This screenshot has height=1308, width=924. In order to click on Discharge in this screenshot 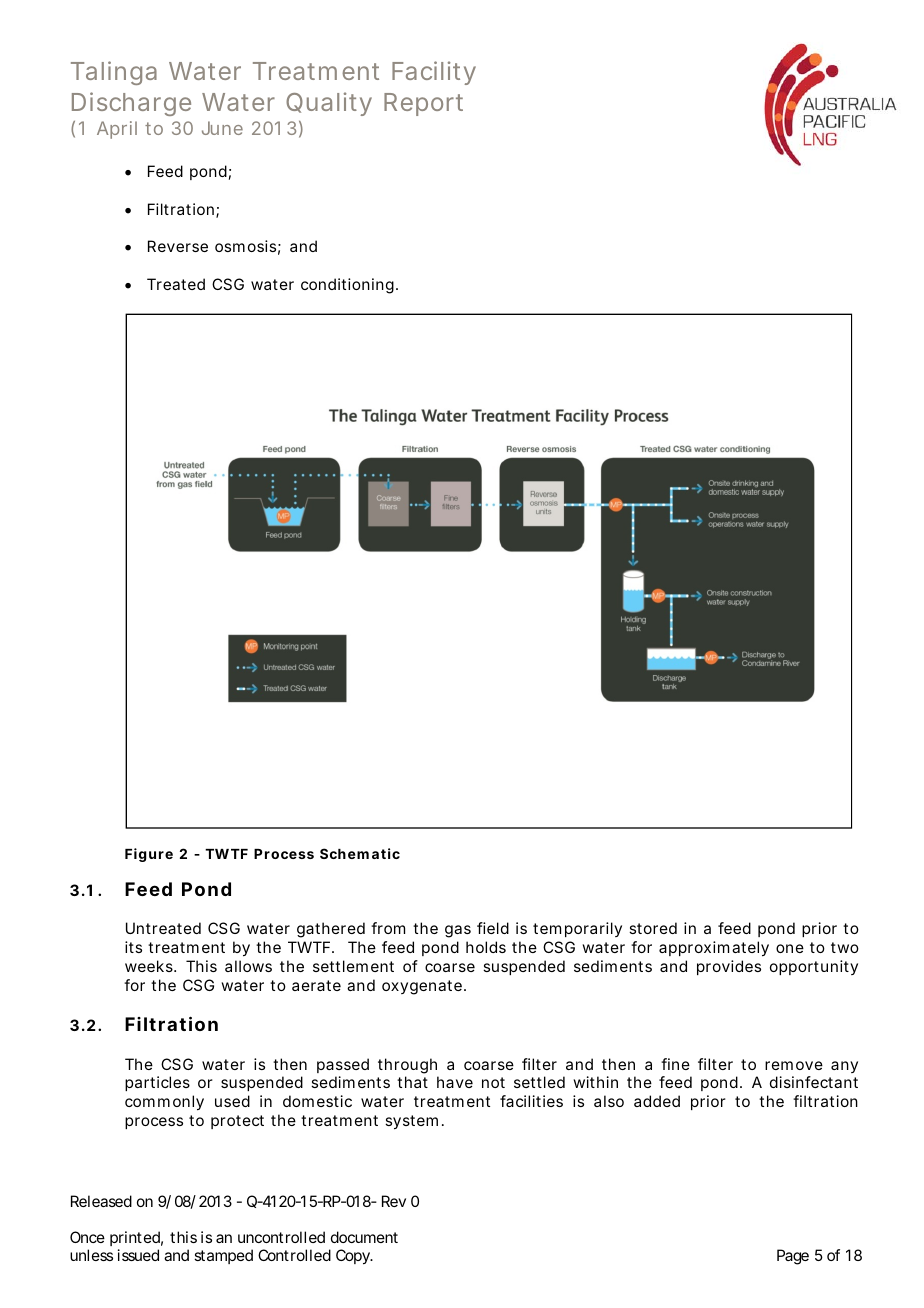, I will do `click(131, 104)`.
